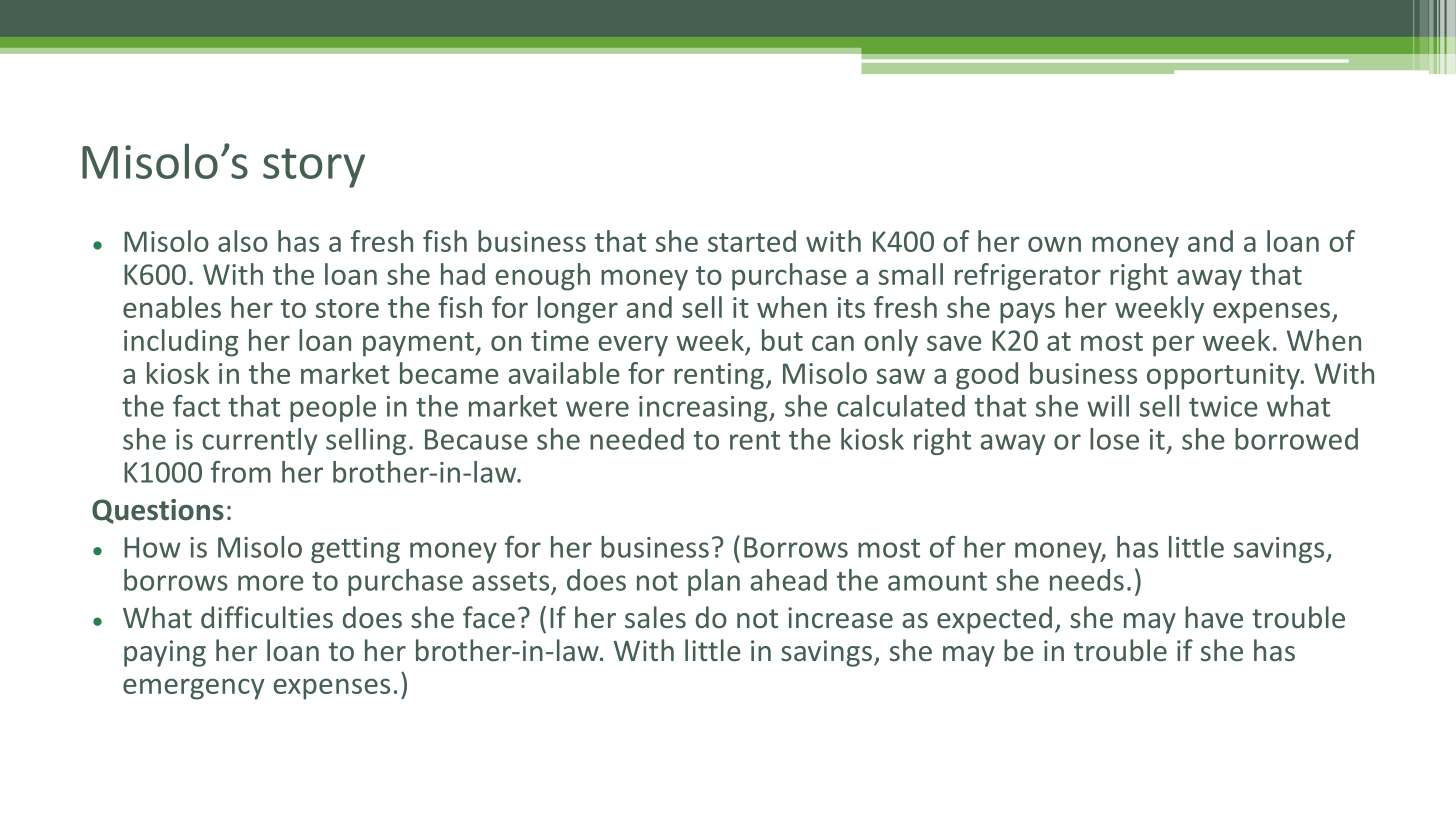 The image size is (1456, 819). What do you see at coordinates (704, 409) in the page?
I see `increasing` at bounding box center [704, 409].
